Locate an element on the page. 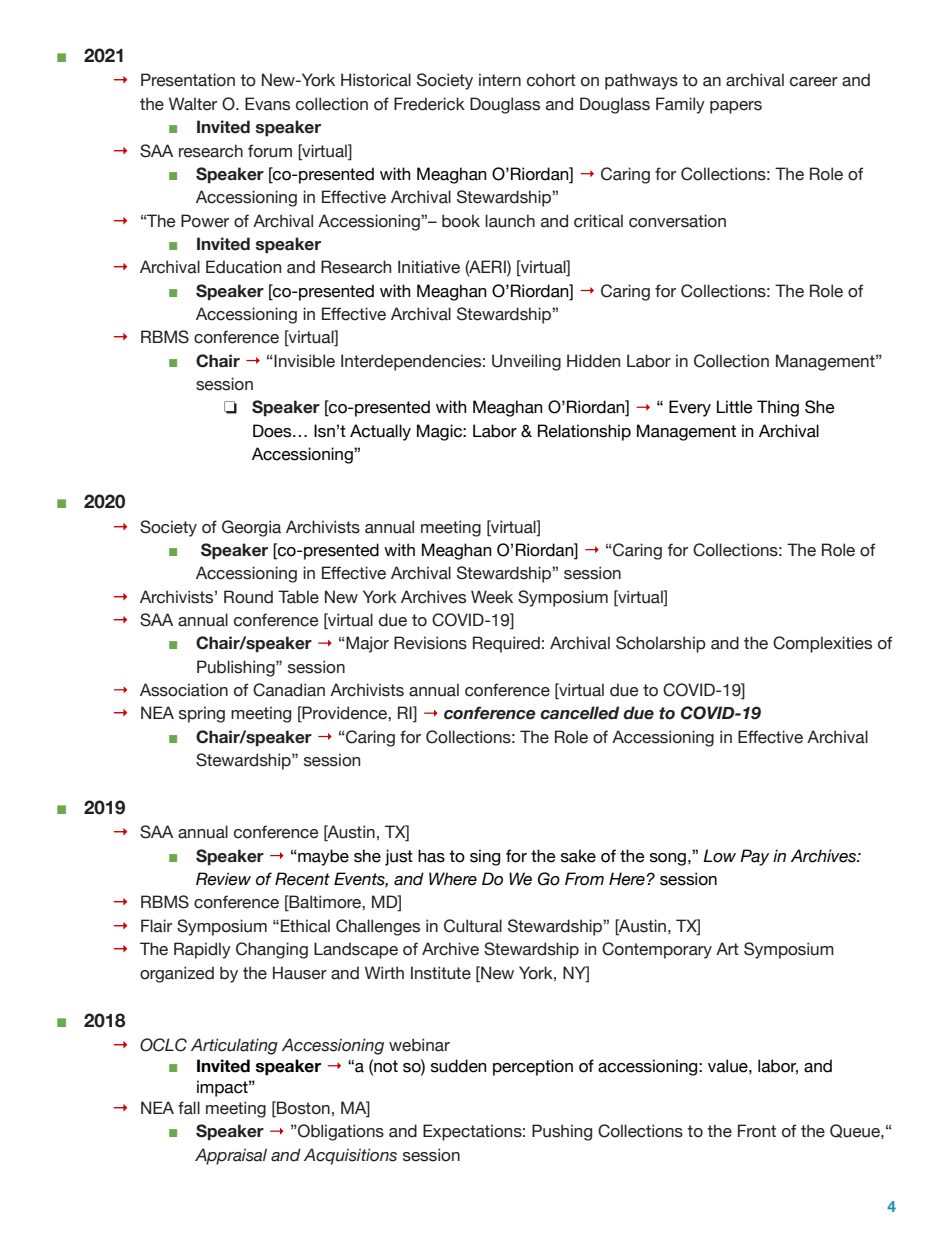  Evans is located at coordinates (267, 104).
